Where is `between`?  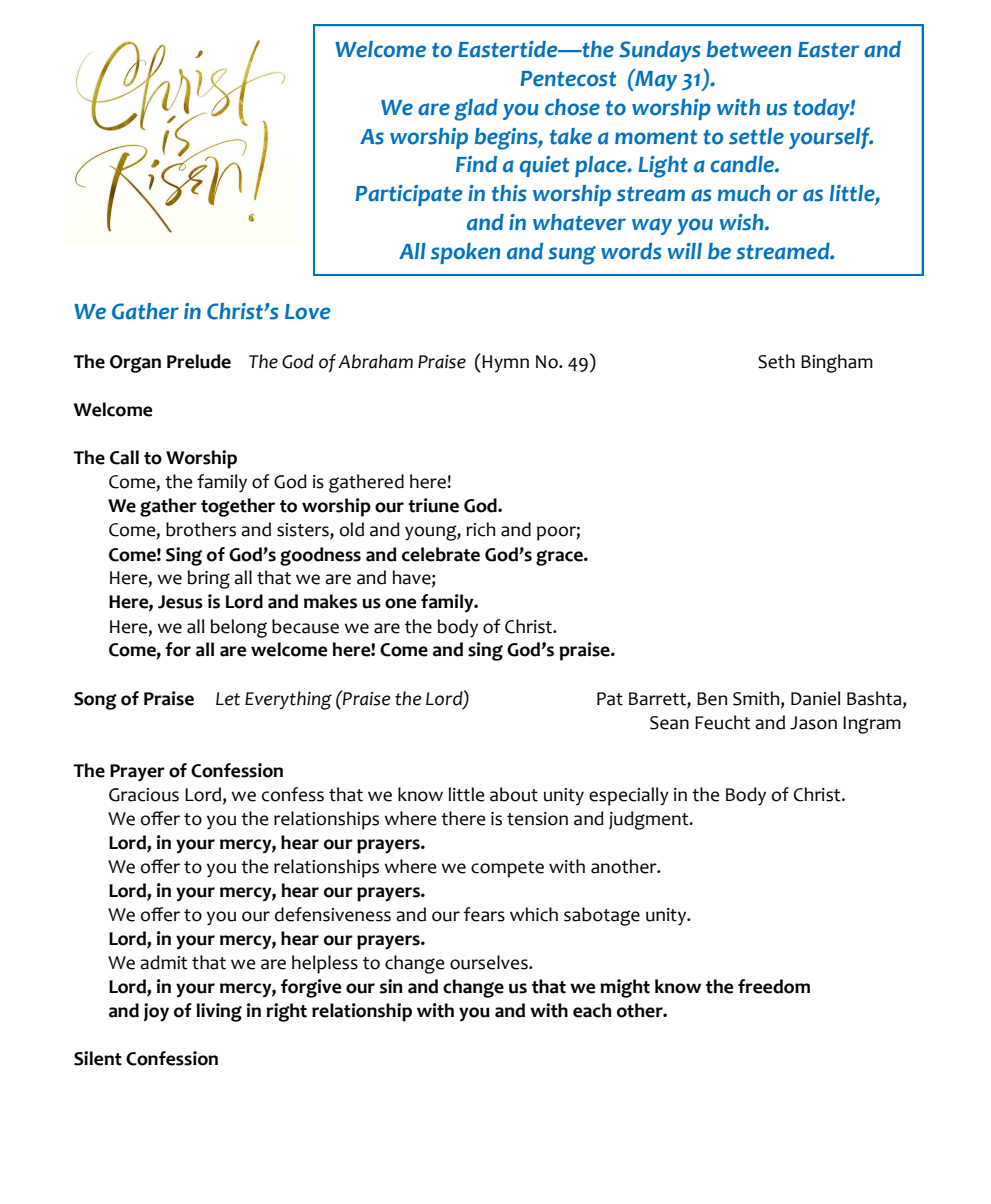
between is located at coordinates (749, 49).
